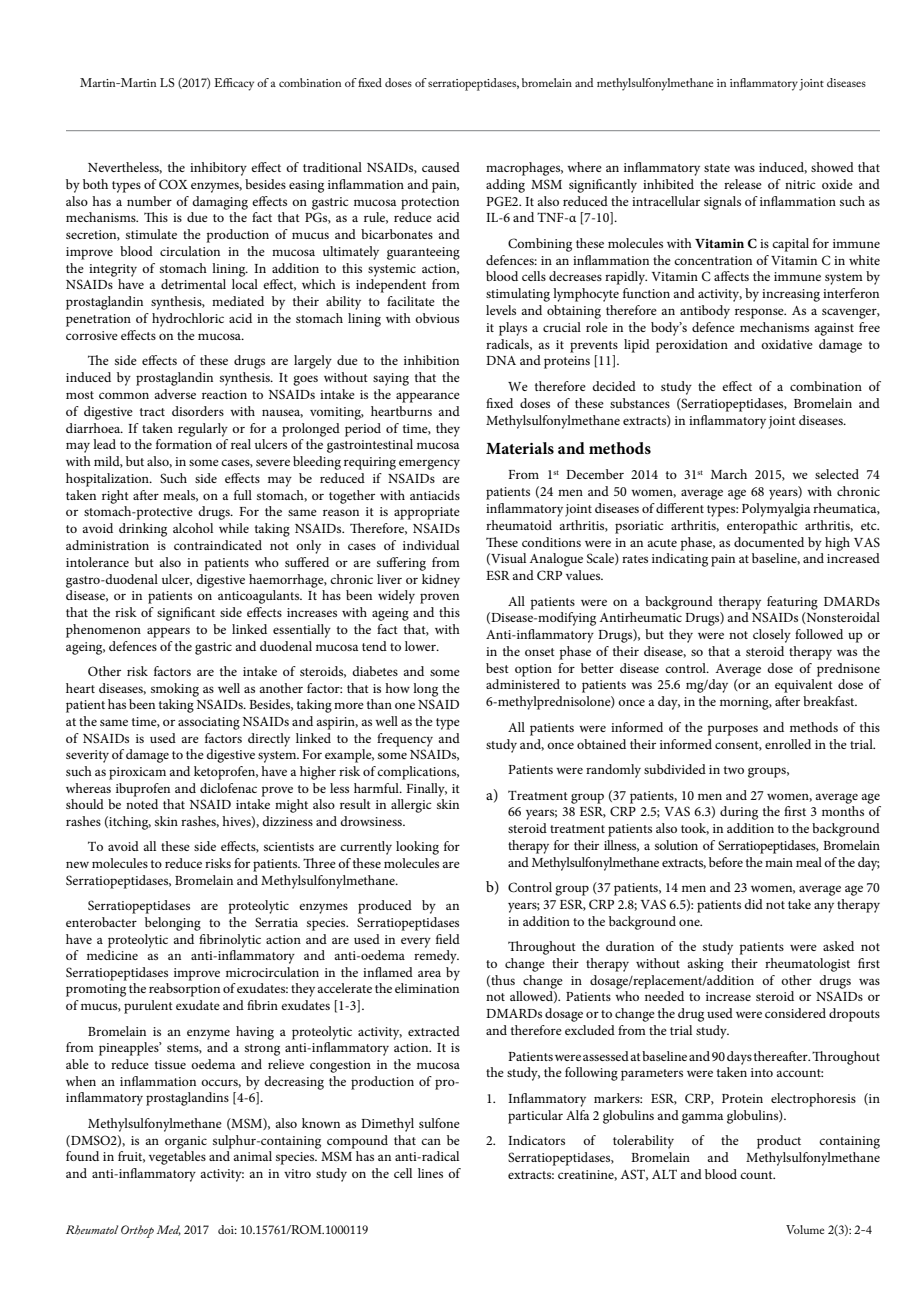 The width and height of the document is (924, 1308). What do you see at coordinates (505, 186) in the document?
I see `adding` at bounding box center [505, 186].
